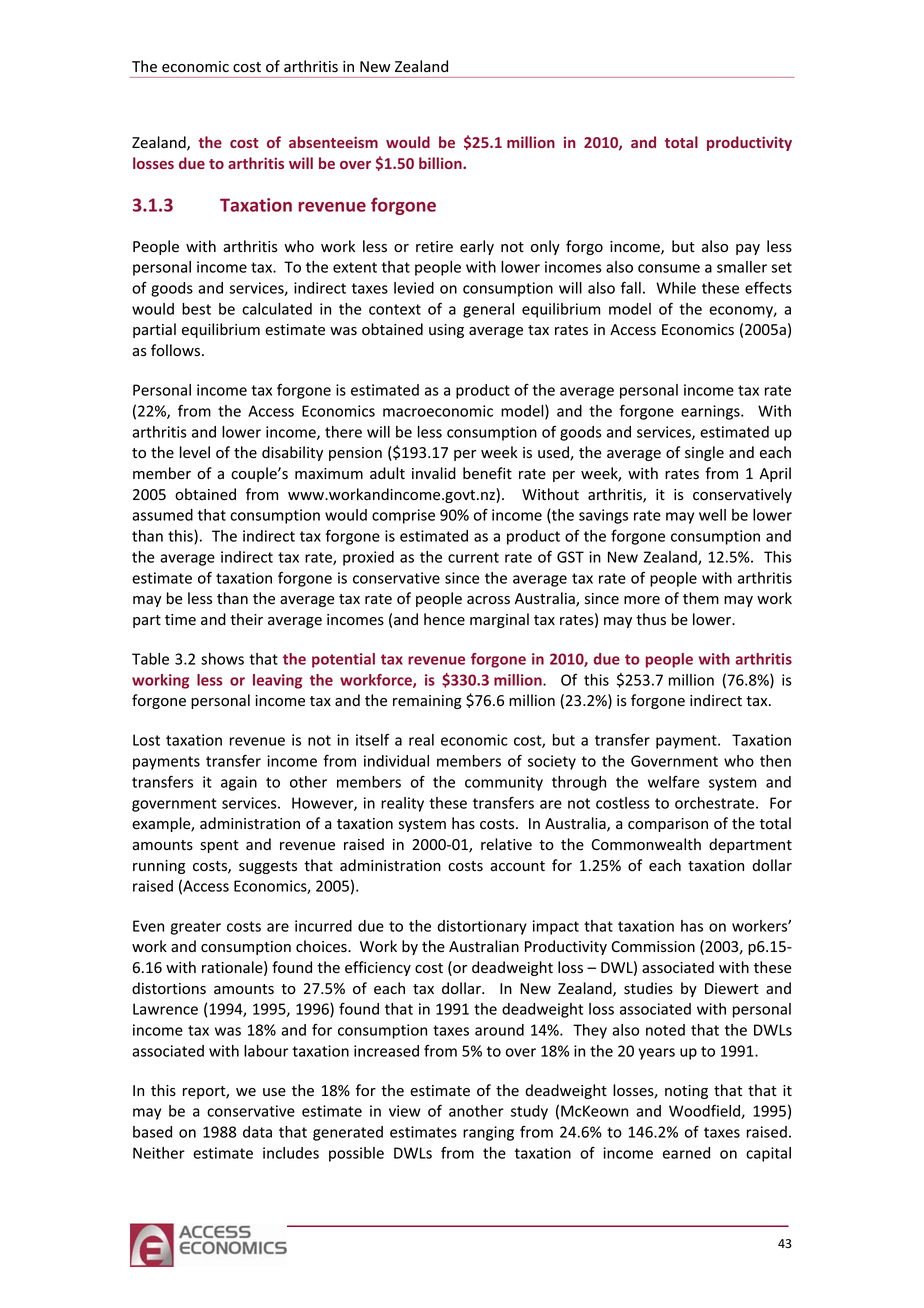 This image has width=924, height=1308. Describe the element at coordinates (487, 473) in the image. I see `benefit` at that location.
